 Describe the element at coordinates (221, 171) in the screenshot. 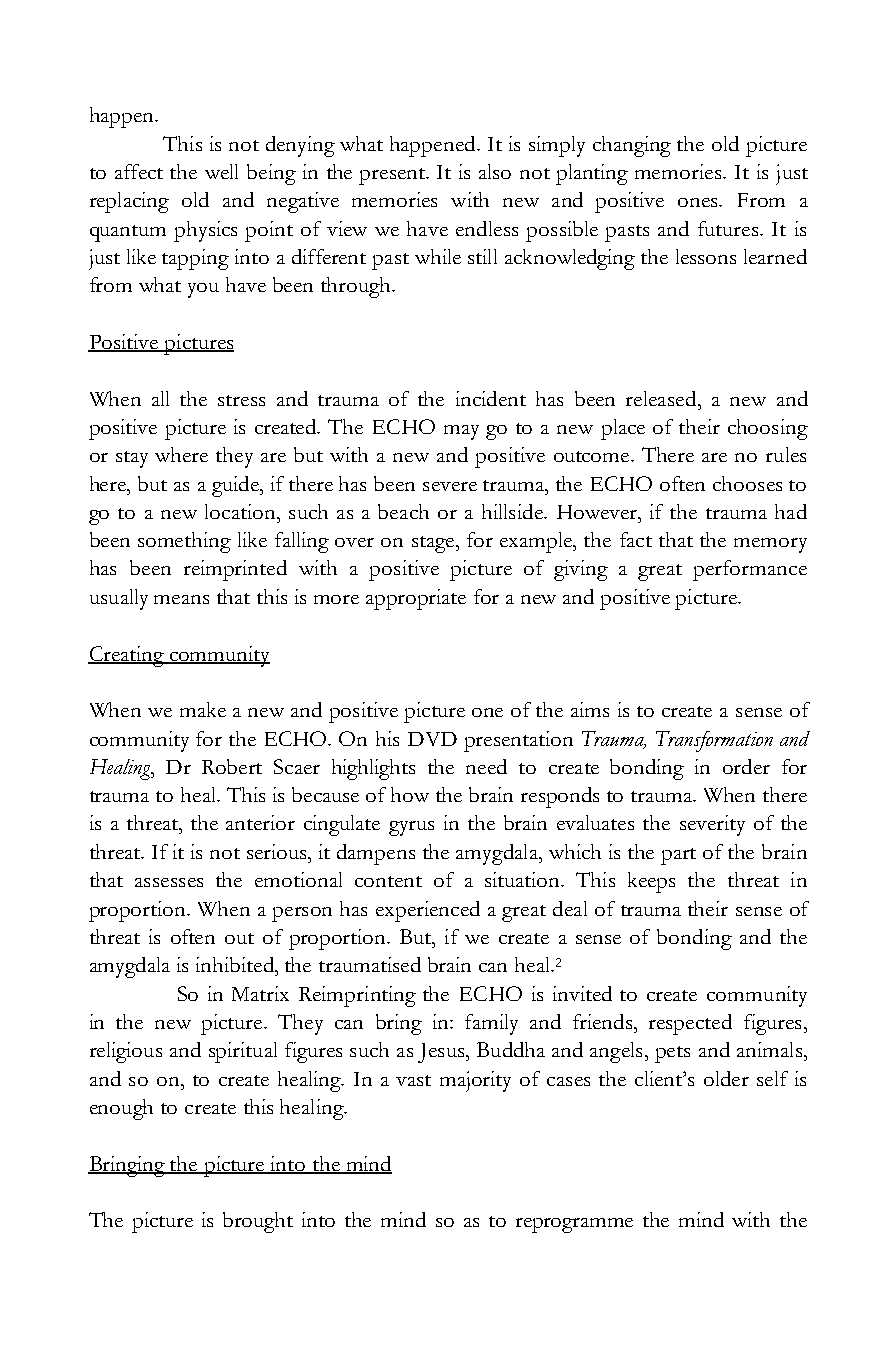

I see `well` at that location.
